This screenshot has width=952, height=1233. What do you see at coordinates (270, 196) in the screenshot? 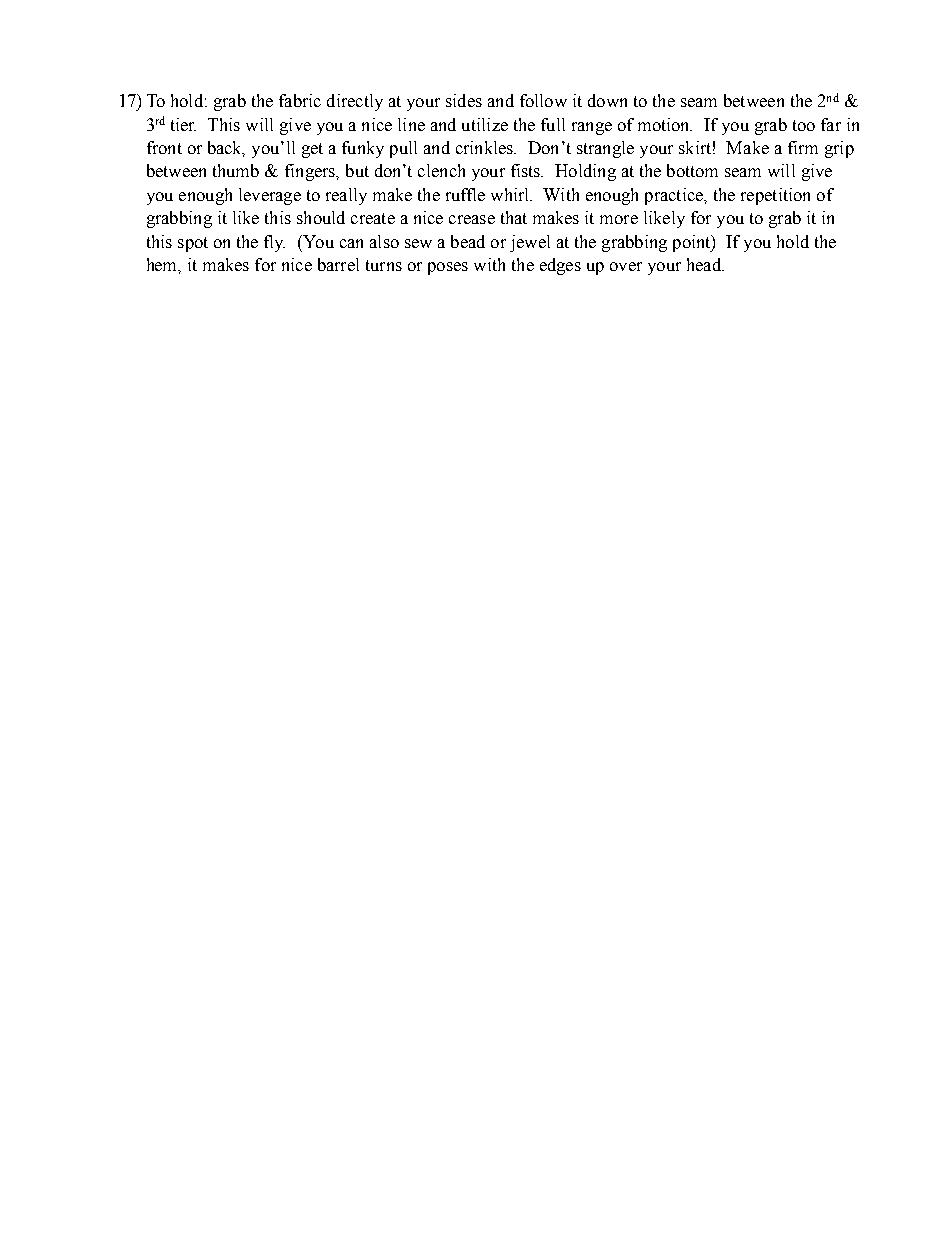
I see `leverage` at bounding box center [270, 196].
